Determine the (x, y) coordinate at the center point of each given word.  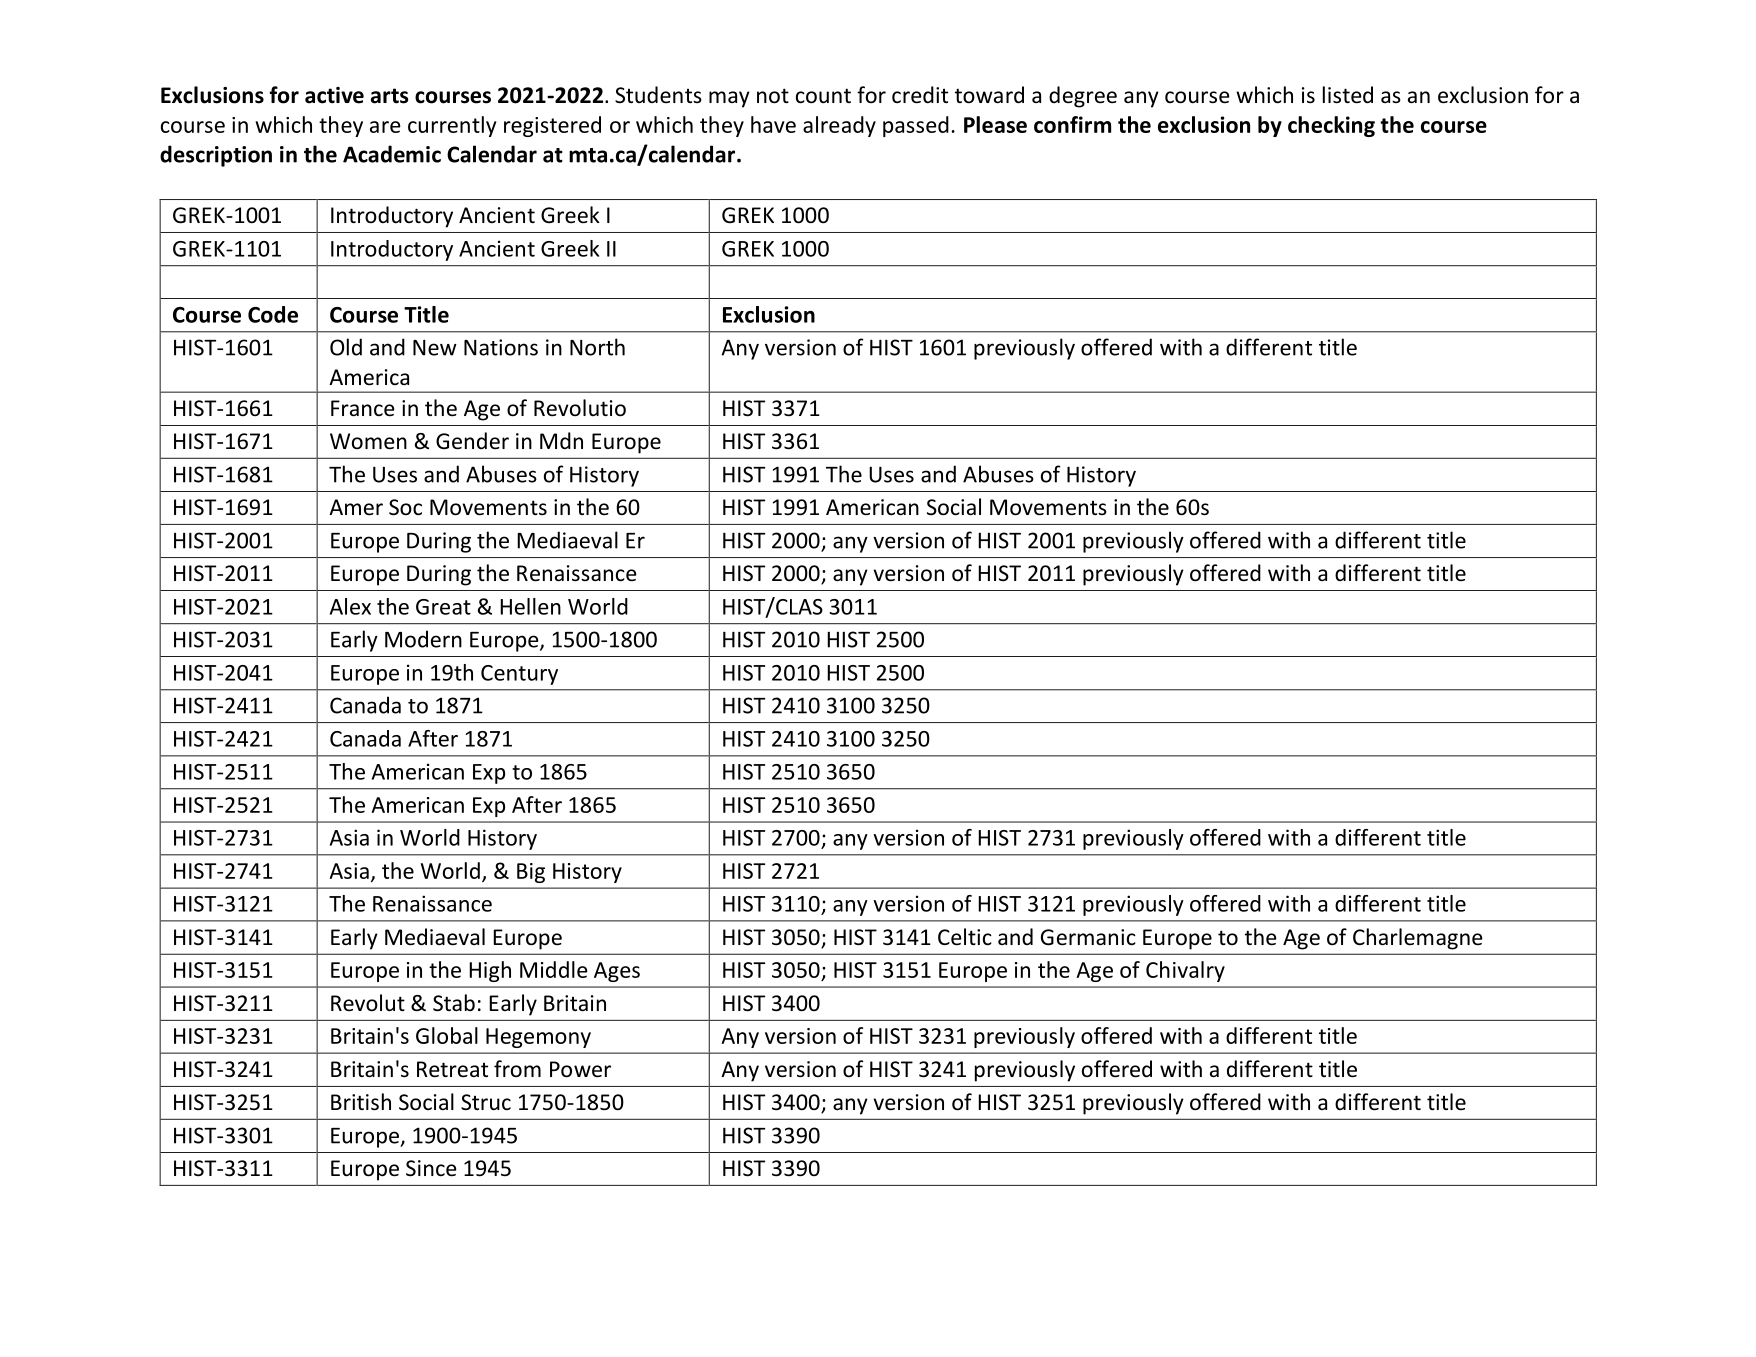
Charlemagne (1418, 939)
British (361, 1102)
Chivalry (1185, 971)
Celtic (965, 937)
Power (580, 1069)
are (385, 127)
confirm (1072, 124)
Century (519, 675)
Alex (350, 606)
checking (1331, 126)
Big (531, 873)
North (597, 347)
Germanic (1088, 937)
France (363, 408)
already (839, 126)
